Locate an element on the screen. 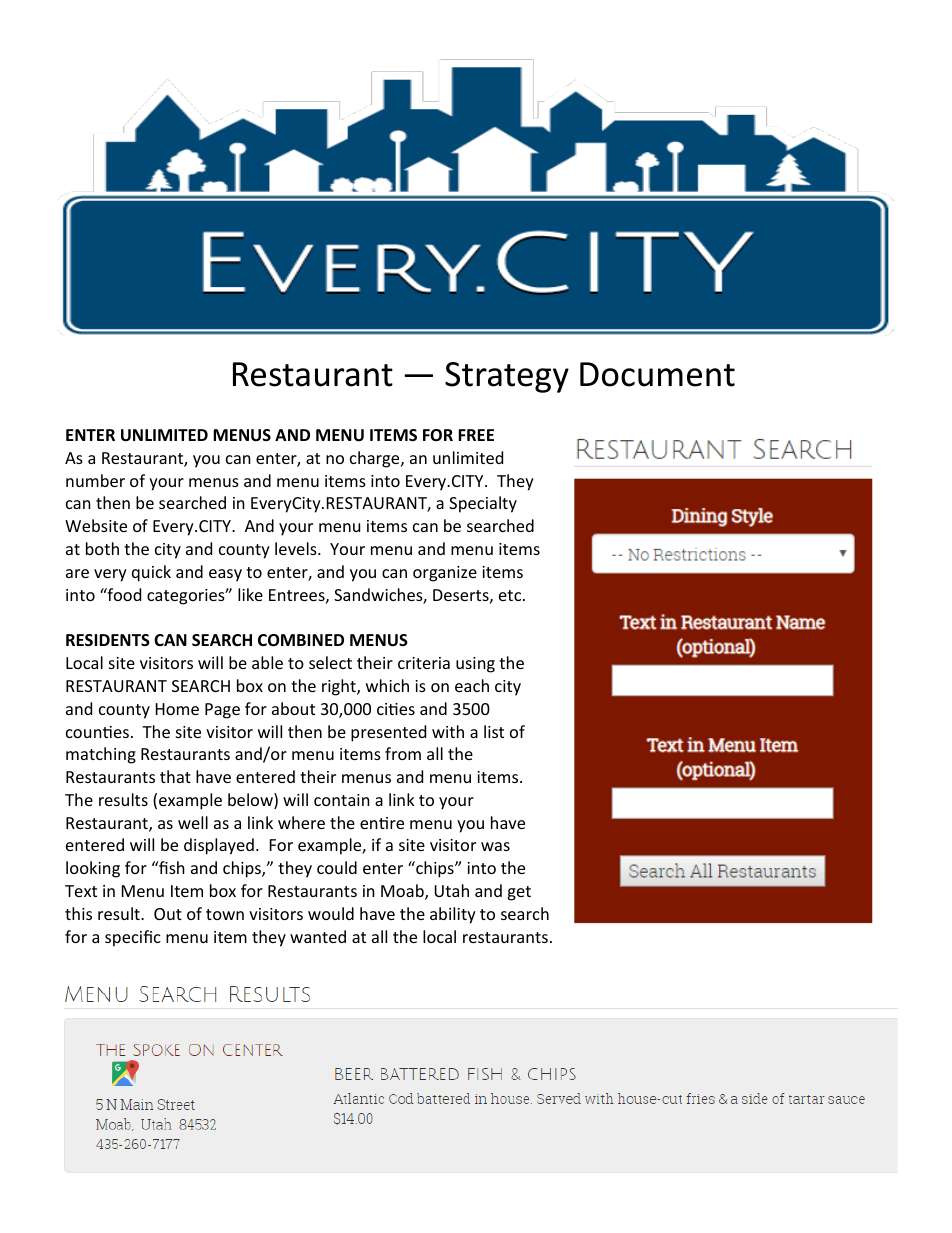 The height and width of the screenshot is (1233, 952). charge is located at coordinates (376, 459).
